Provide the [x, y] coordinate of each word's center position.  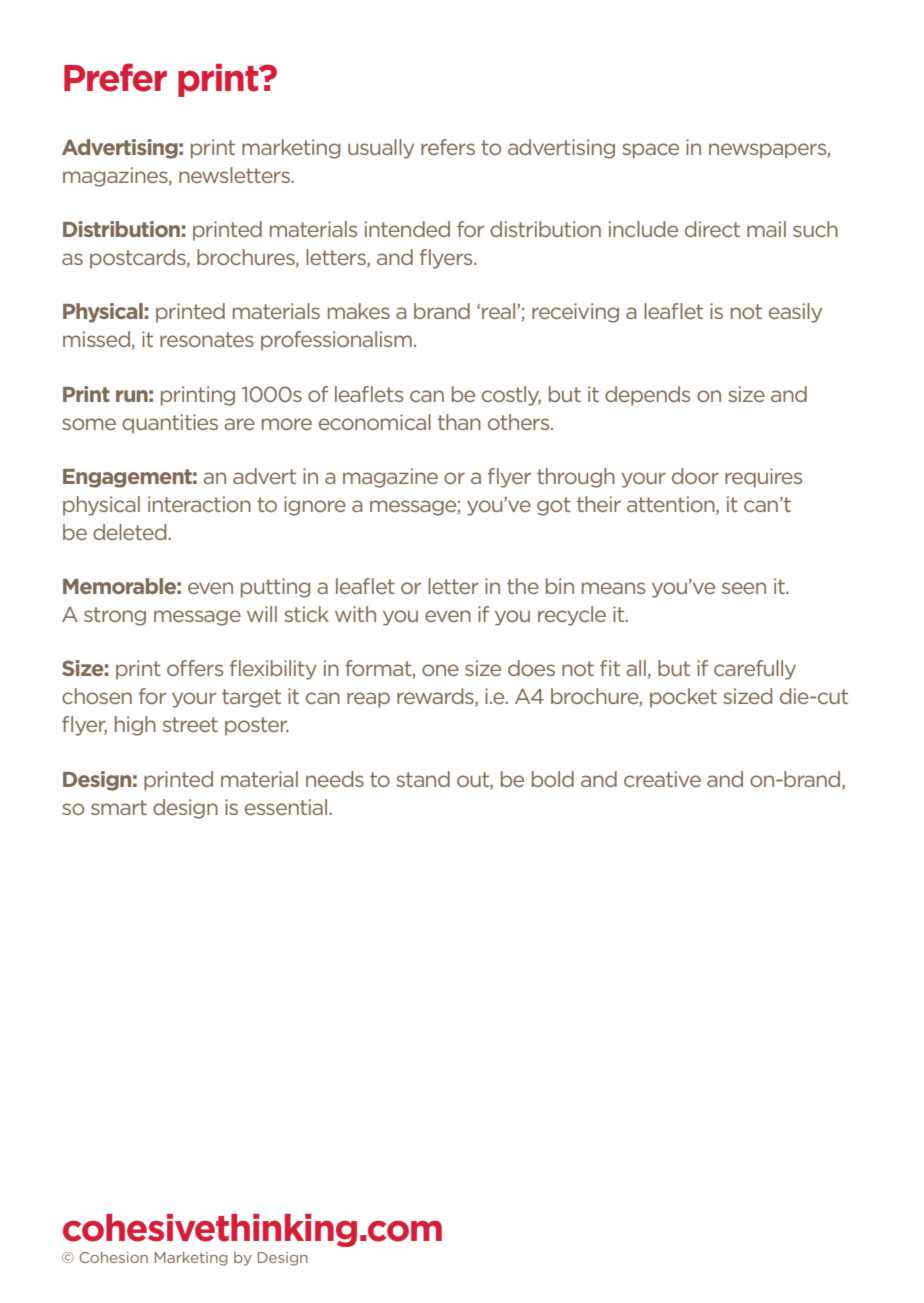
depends [647, 396]
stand [423, 779]
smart [119, 807]
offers [195, 668]
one [440, 670]
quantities [170, 424]
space [650, 151]
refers [448, 147]
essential [287, 807]
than [459, 422]
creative [662, 779]
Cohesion [113, 1257]
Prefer [115, 77]
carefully [755, 670]
